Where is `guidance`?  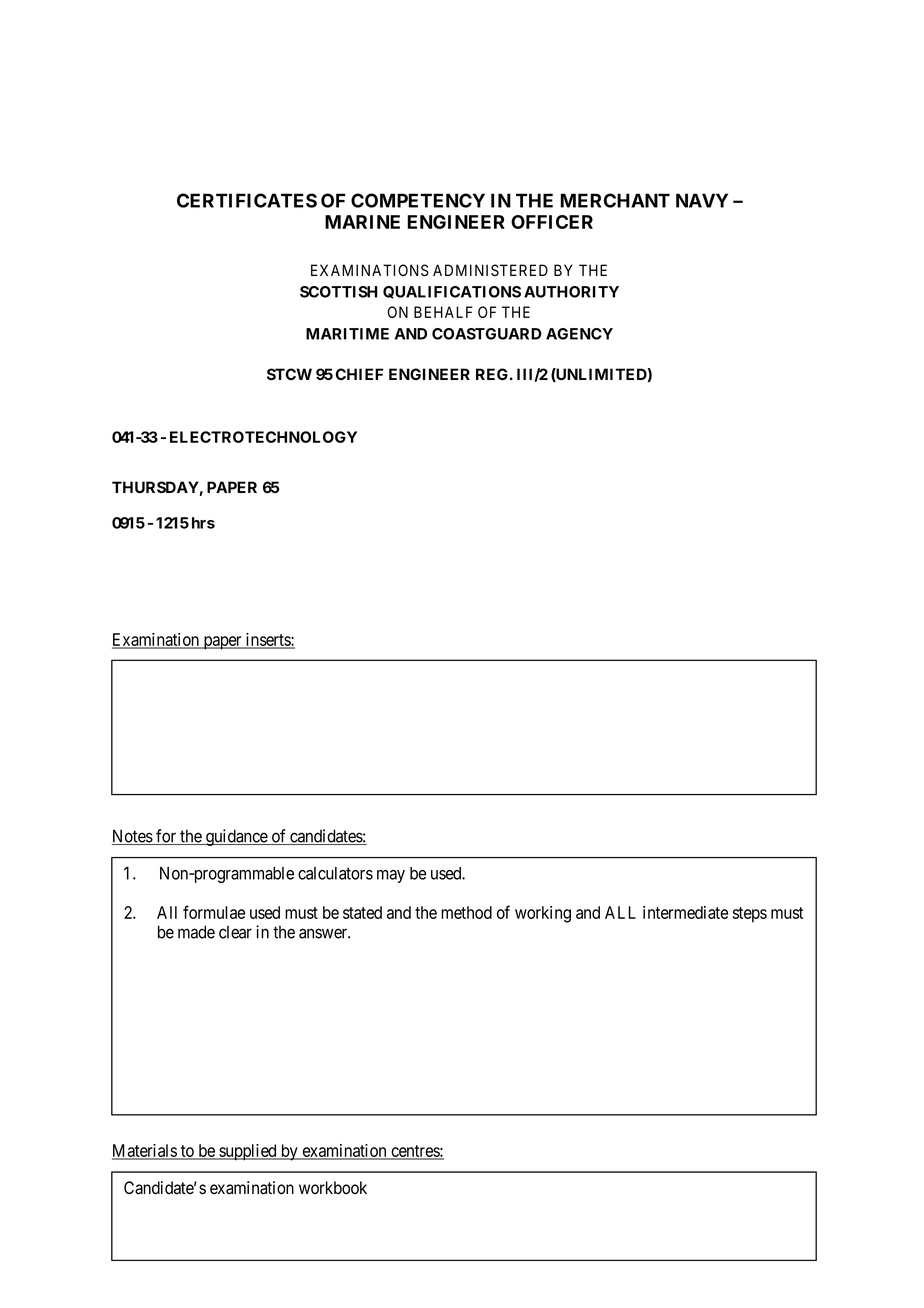
guidance is located at coordinates (236, 837).
